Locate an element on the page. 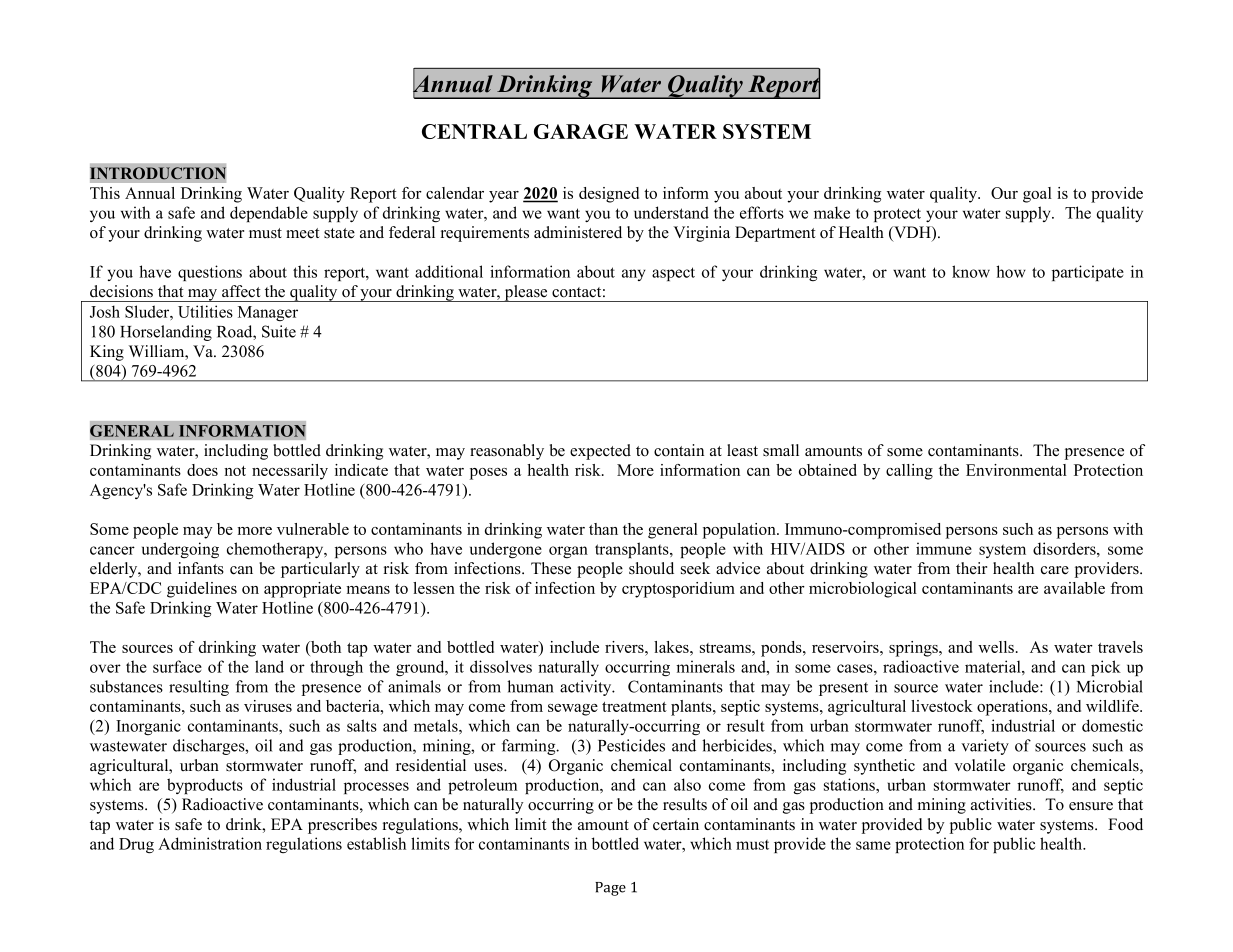 The image size is (1233, 952). GARAGE is located at coordinates (581, 131).
